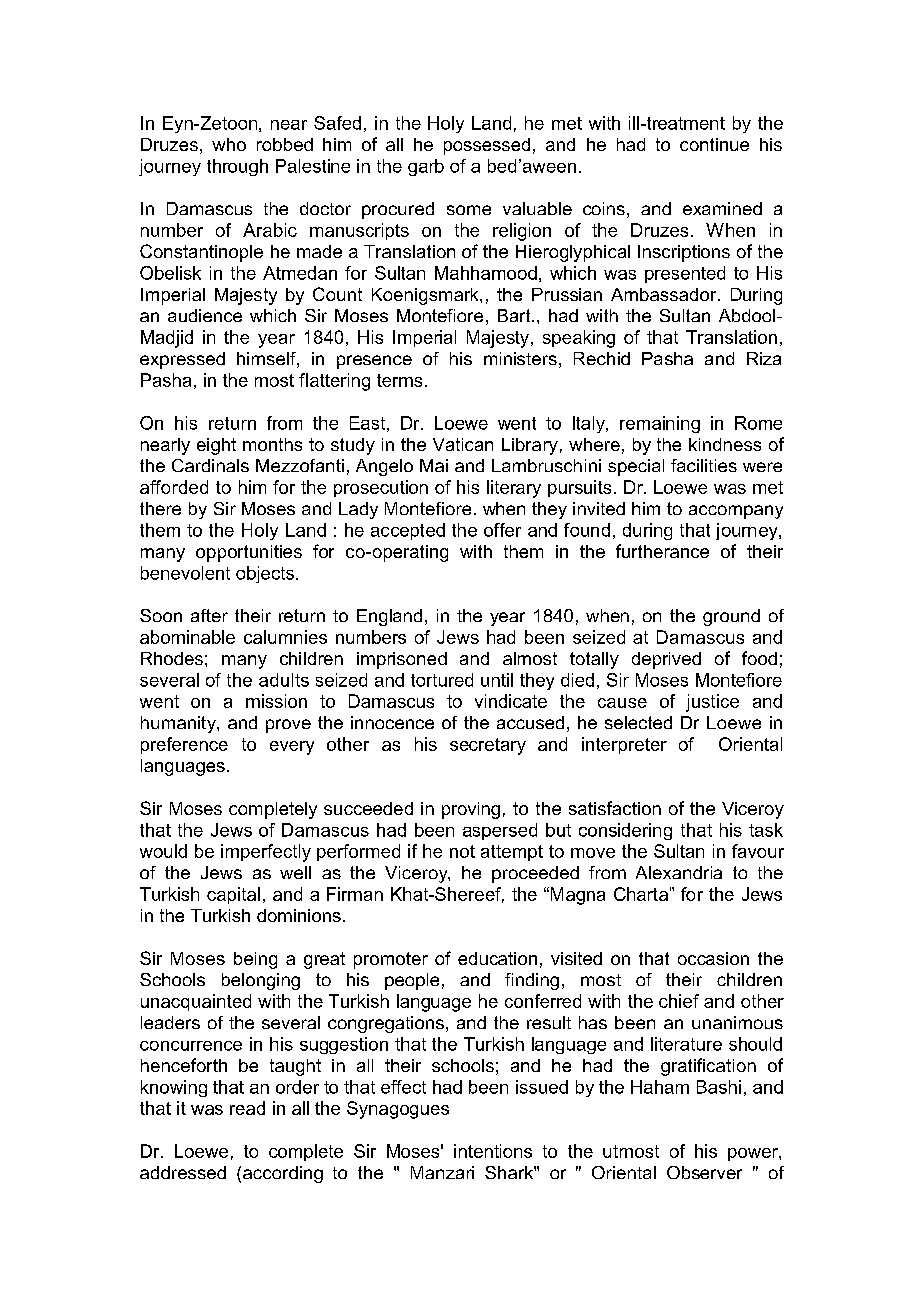 The width and height of the image is (924, 1307). Describe the element at coordinates (471, 810) in the image. I see `proving` at that location.
